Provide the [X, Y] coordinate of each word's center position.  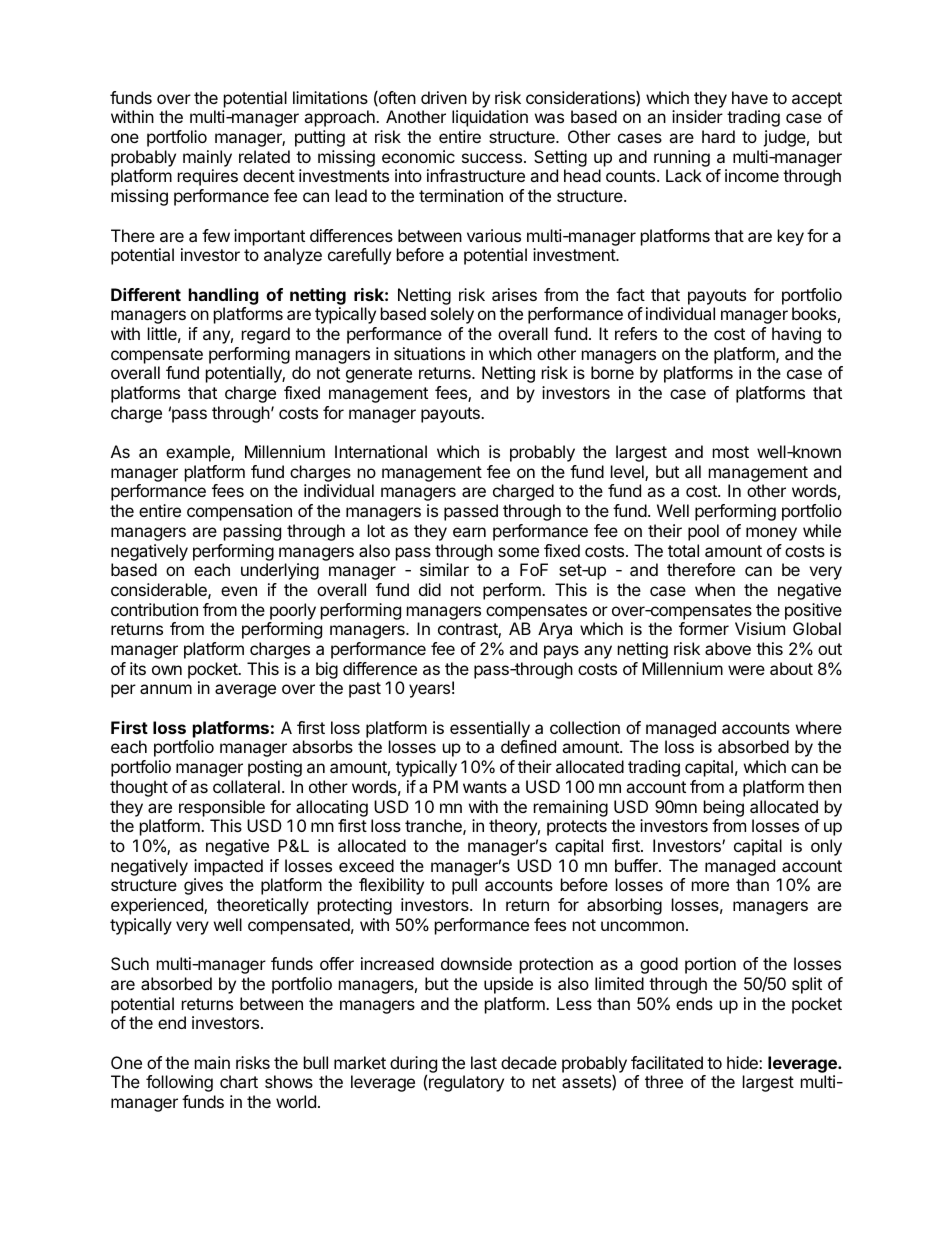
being [724, 808]
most [731, 452]
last [484, 1062]
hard [718, 136]
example [199, 453]
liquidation [490, 118]
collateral [246, 786]
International [381, 451]
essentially [490, 729]
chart [239, 1081]
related [264, 156]
